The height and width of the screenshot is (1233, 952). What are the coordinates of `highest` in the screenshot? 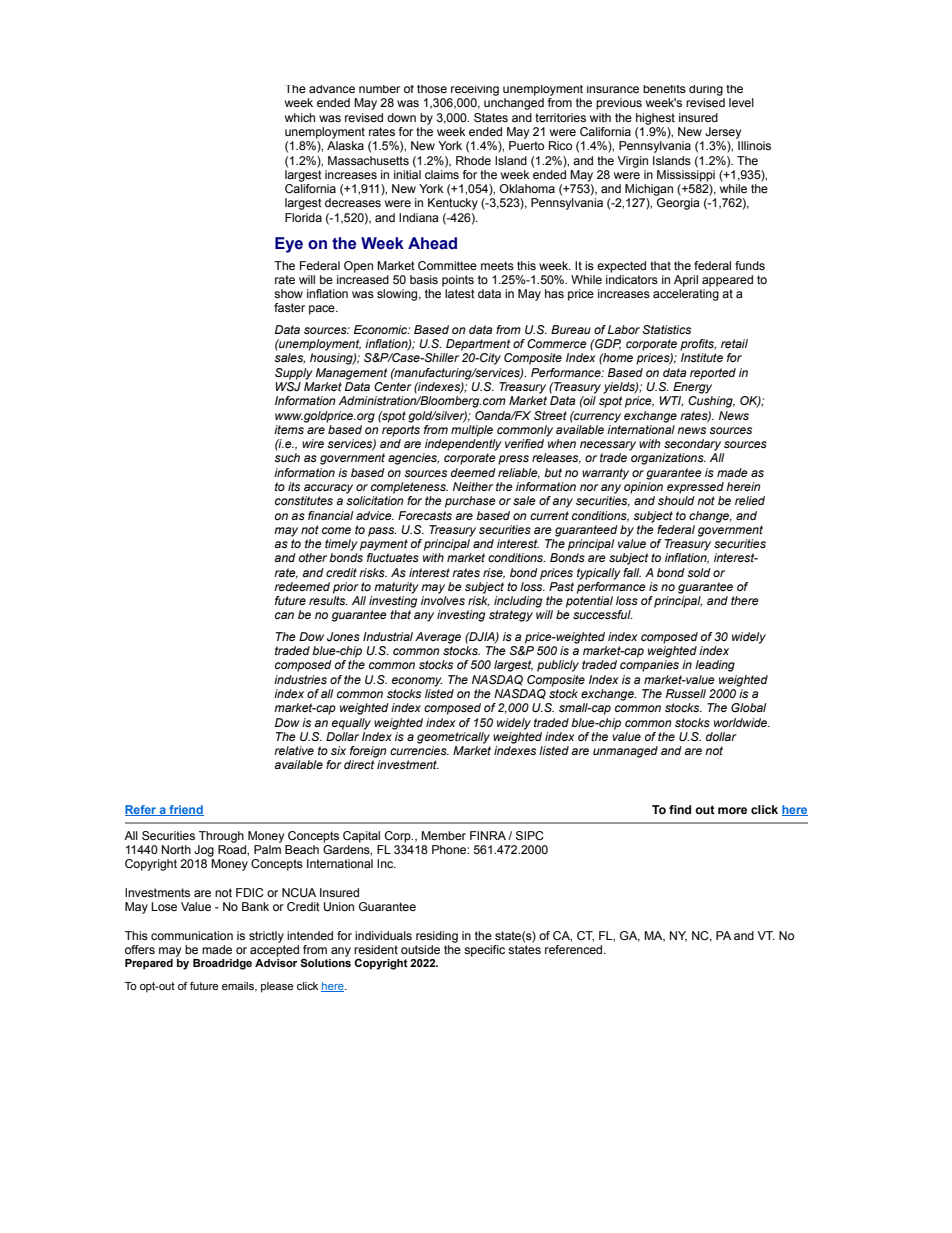 It's located at (655, 119).
